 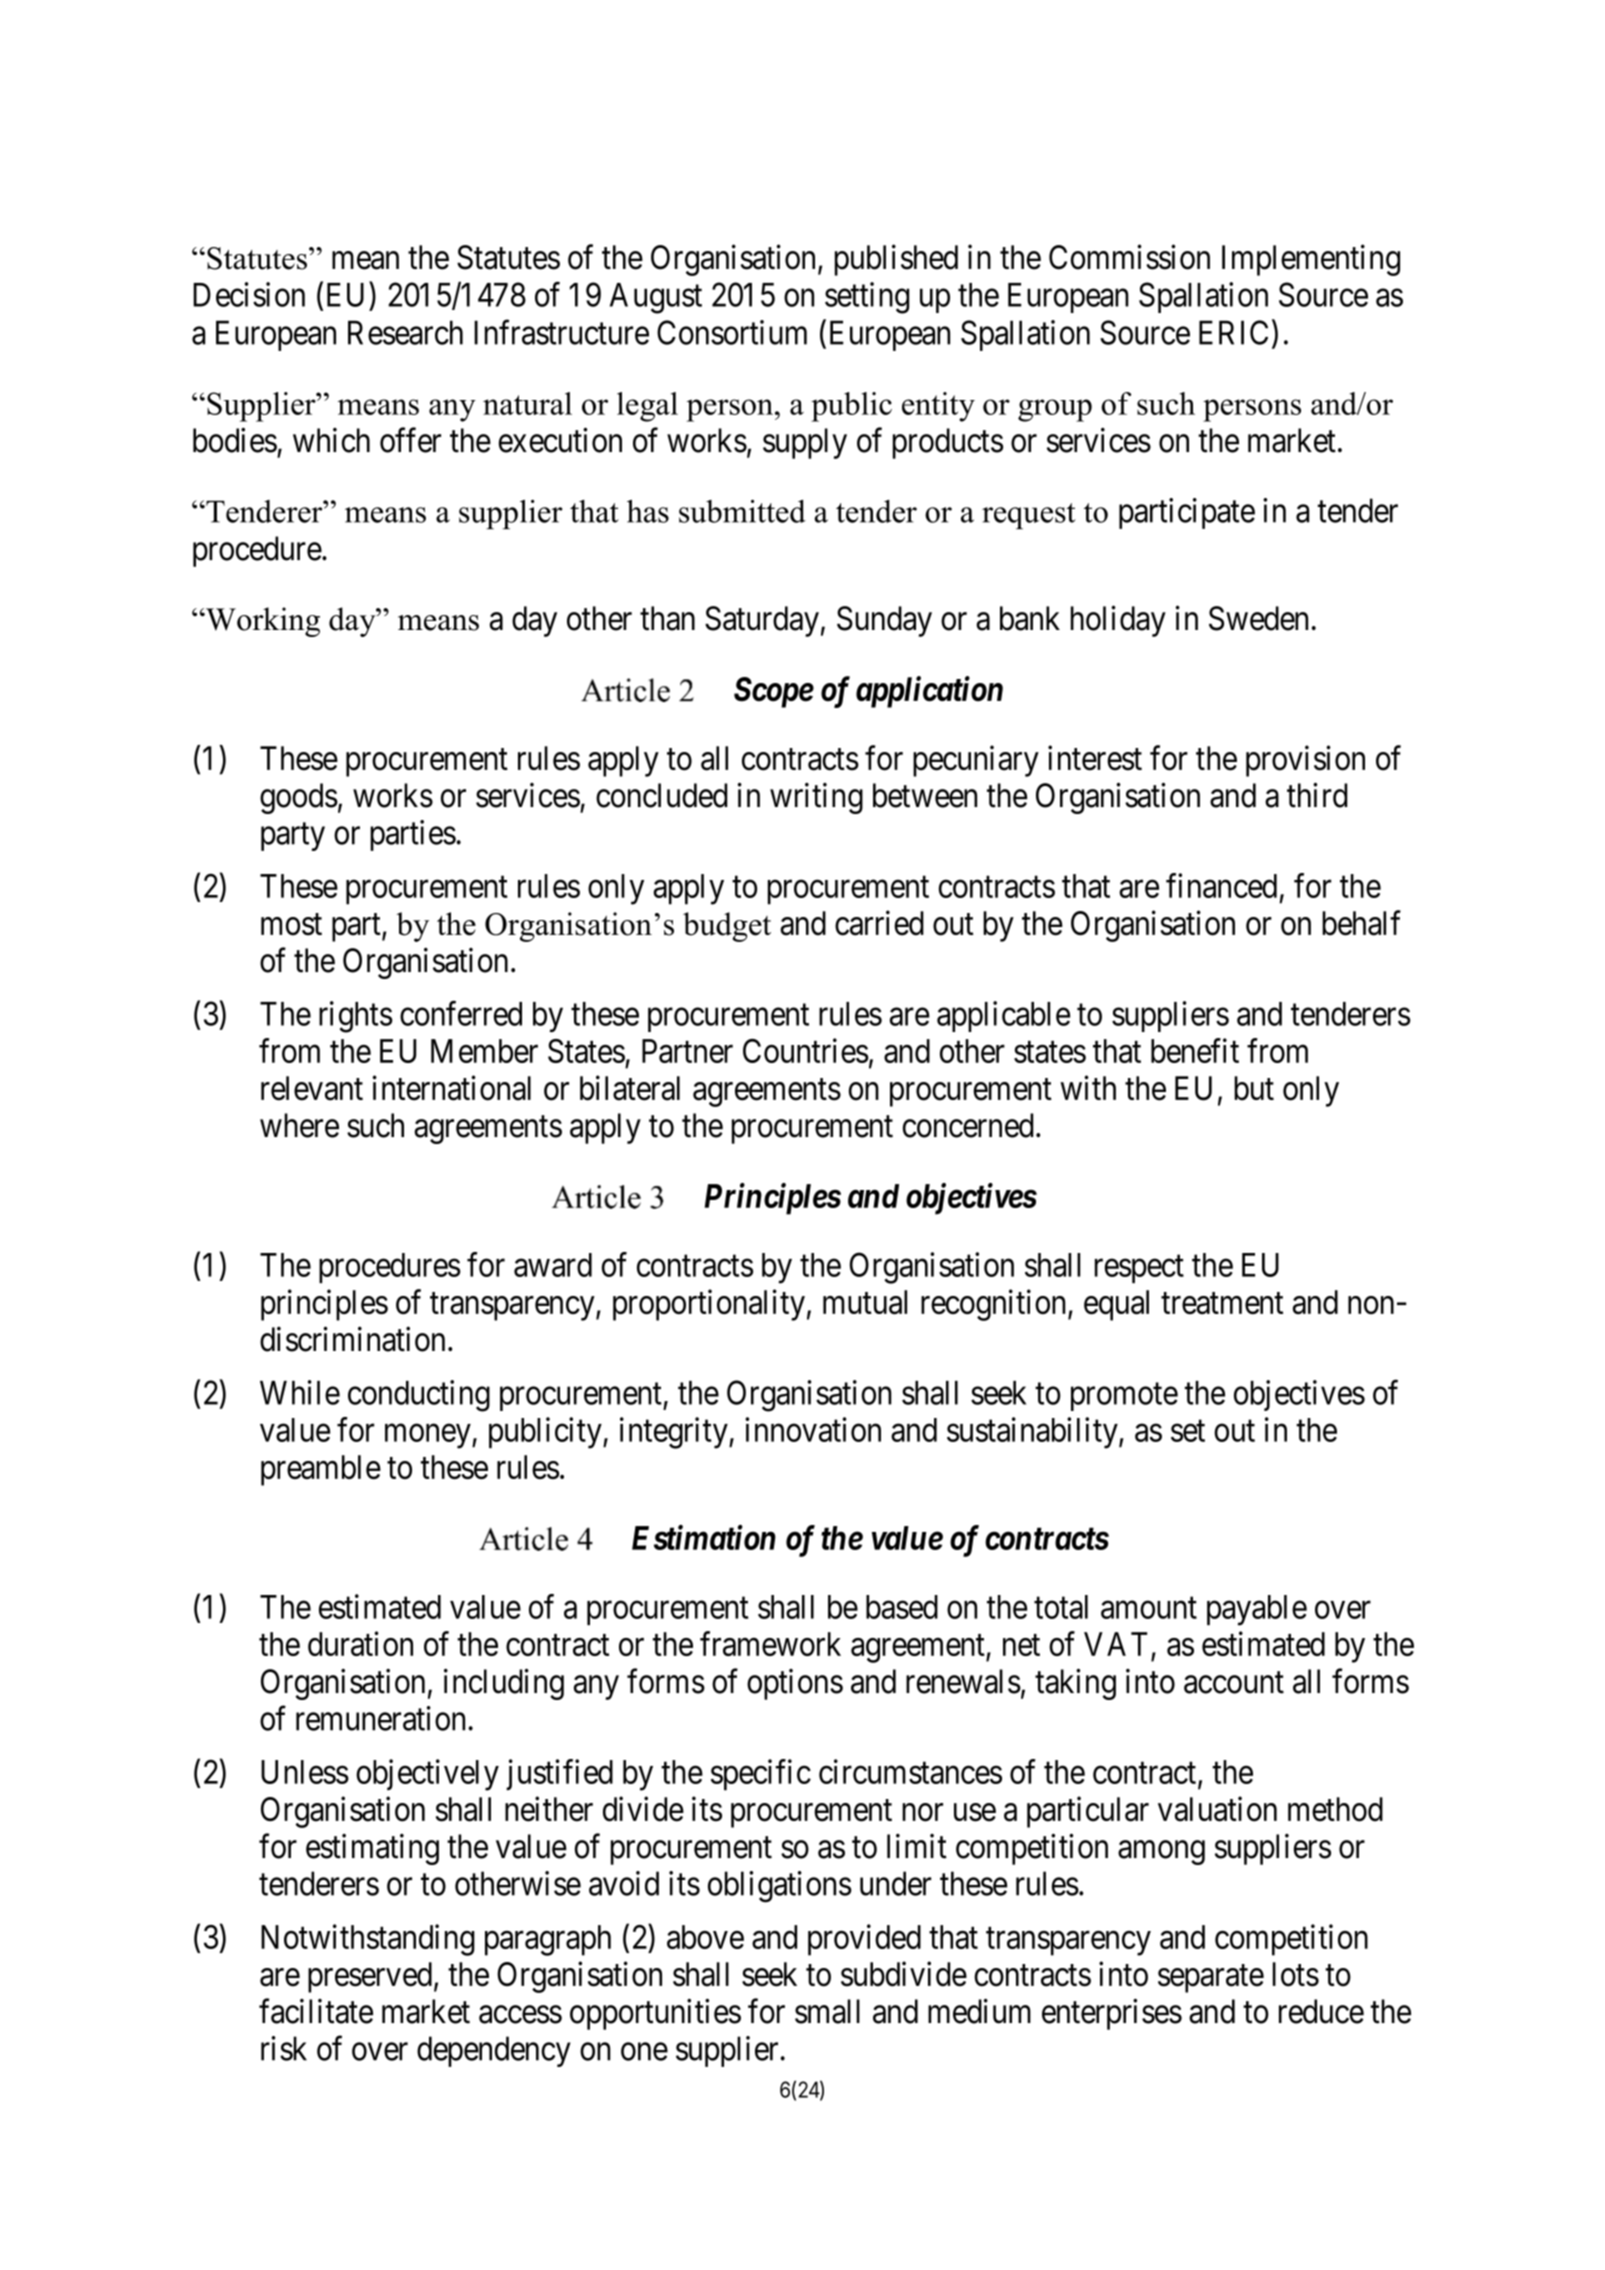 I want to click on preserved, so click(x=370, y=1977).
